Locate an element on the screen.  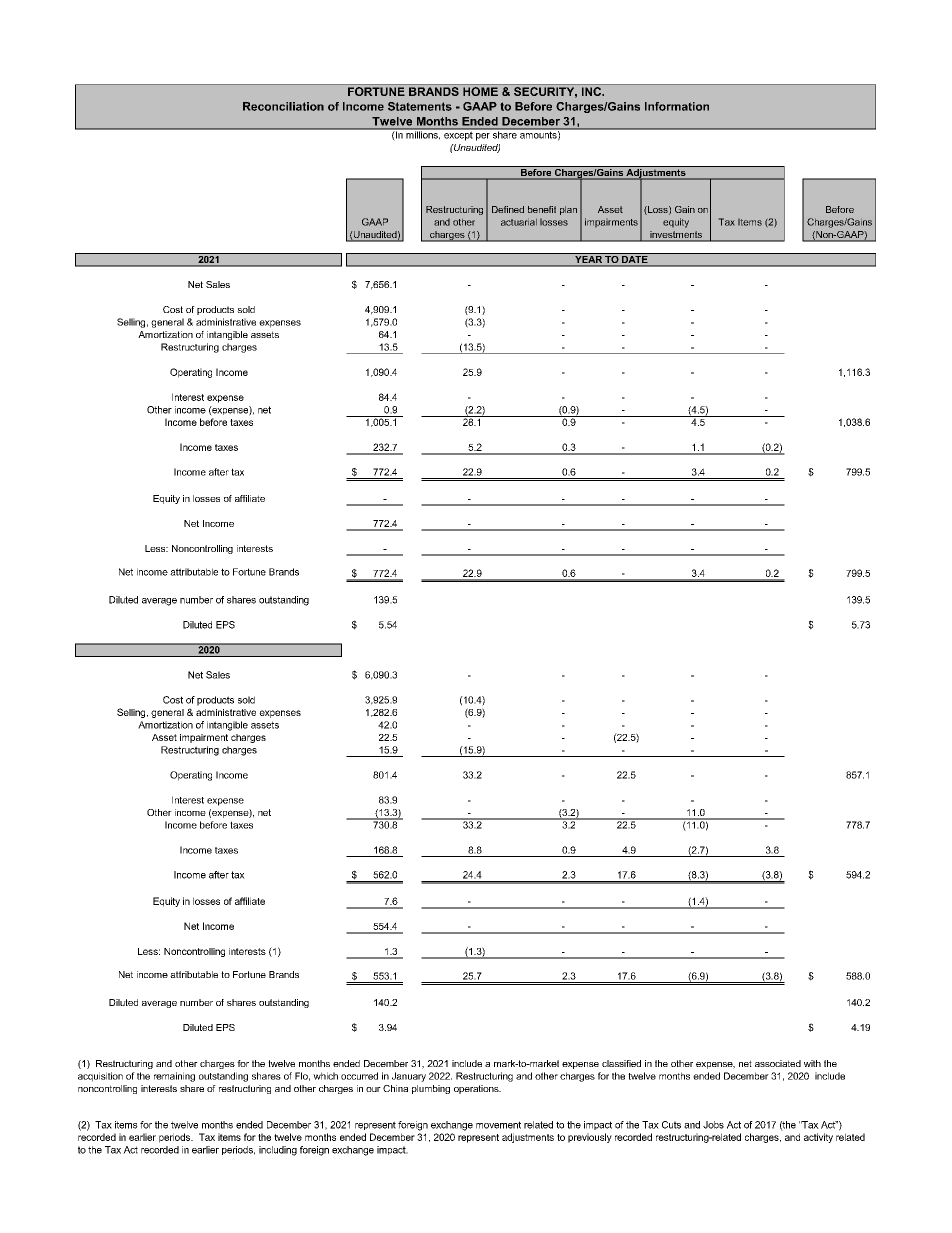
movement is located at coordinates (498, 1125).
